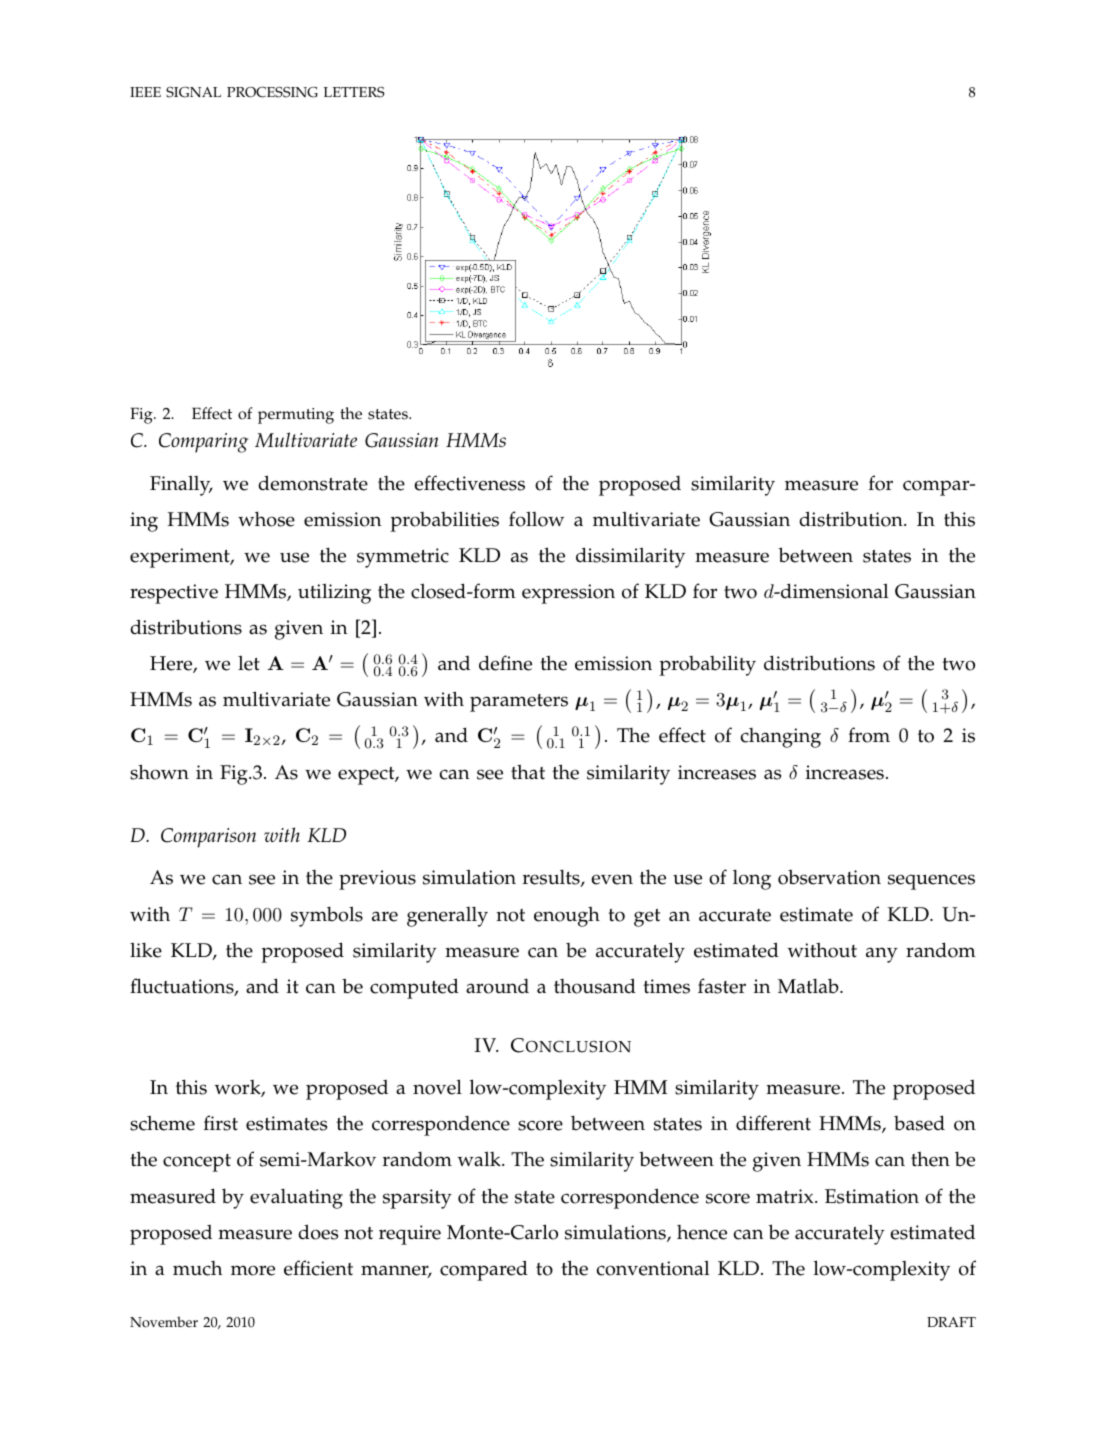 This document has width=1106, height=1432. What do you see at coordinates (536, 519) in the document?
I see `follow` at bounding box center [536, 519].
